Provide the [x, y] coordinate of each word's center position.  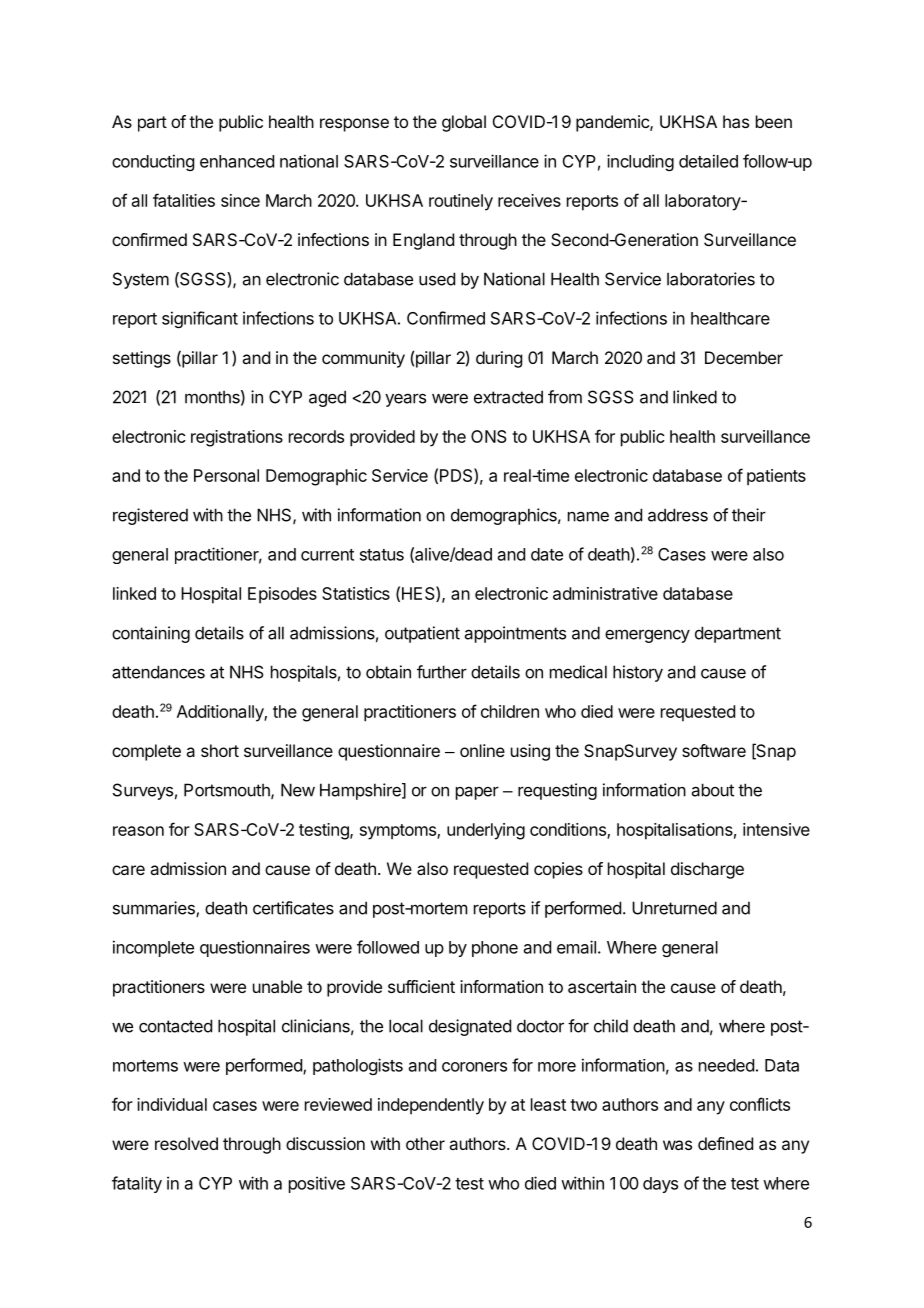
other [425, 1143]
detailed [708, 161]
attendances [158, 672]
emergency [647, 636]
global [464, 123]
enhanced [237, 161]
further [442, 672]
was [677, 1145]
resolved [186, 1143]
